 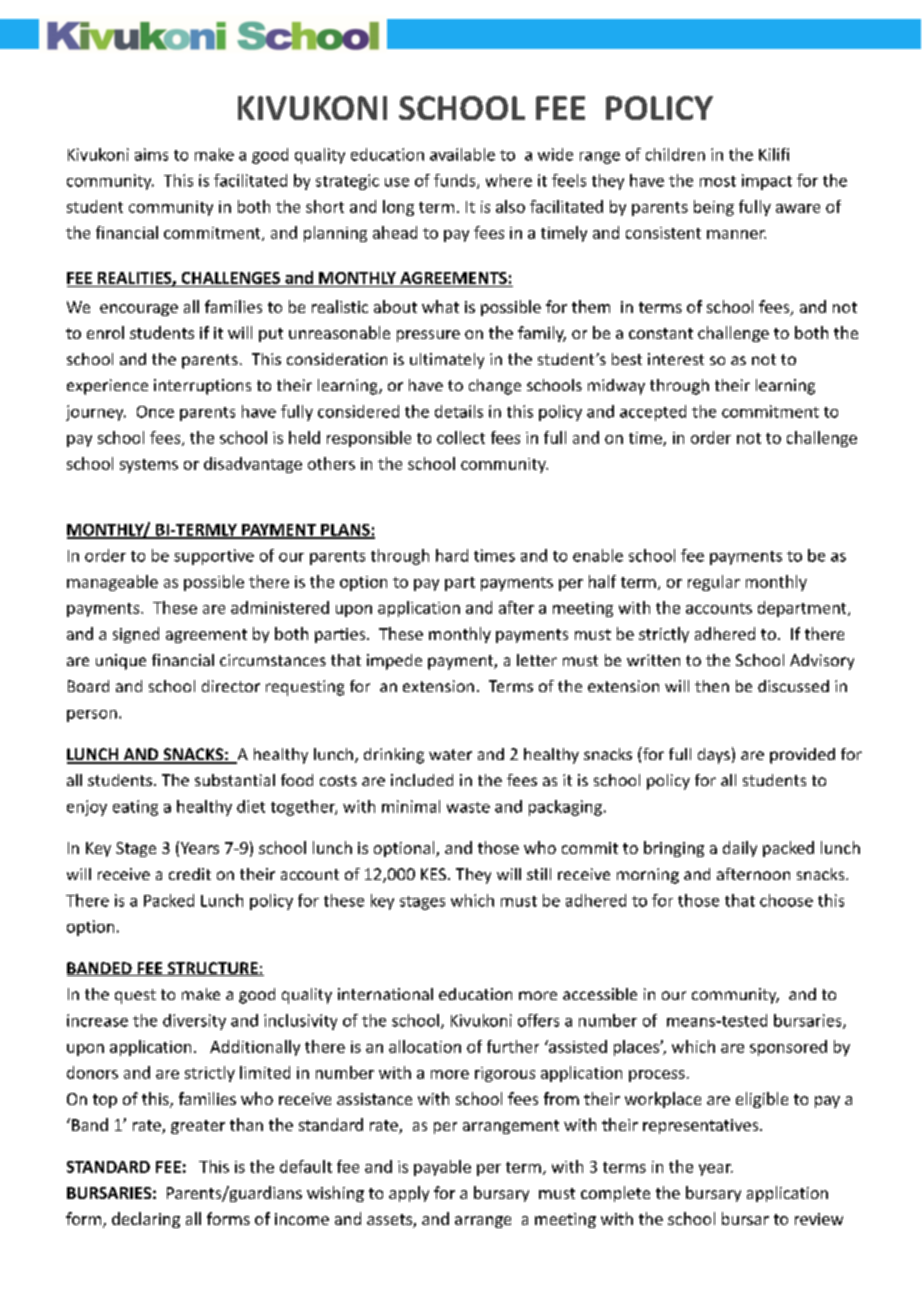 What do you see at coordinates (461, 437) in the image?
I see `collect` at bounding box center [461, 437].
